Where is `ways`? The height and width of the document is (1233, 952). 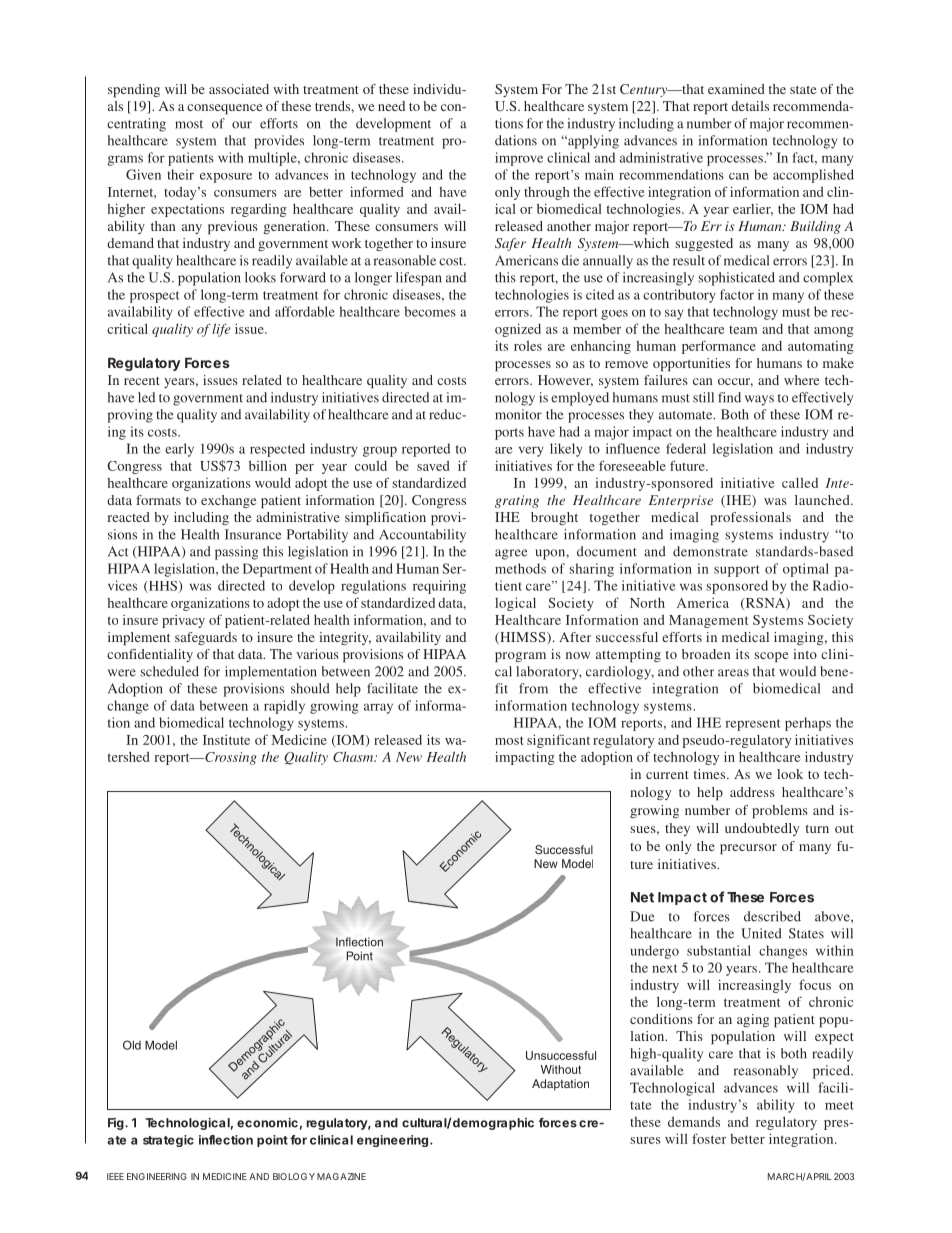
ways is located at coordinates (759, 400).
